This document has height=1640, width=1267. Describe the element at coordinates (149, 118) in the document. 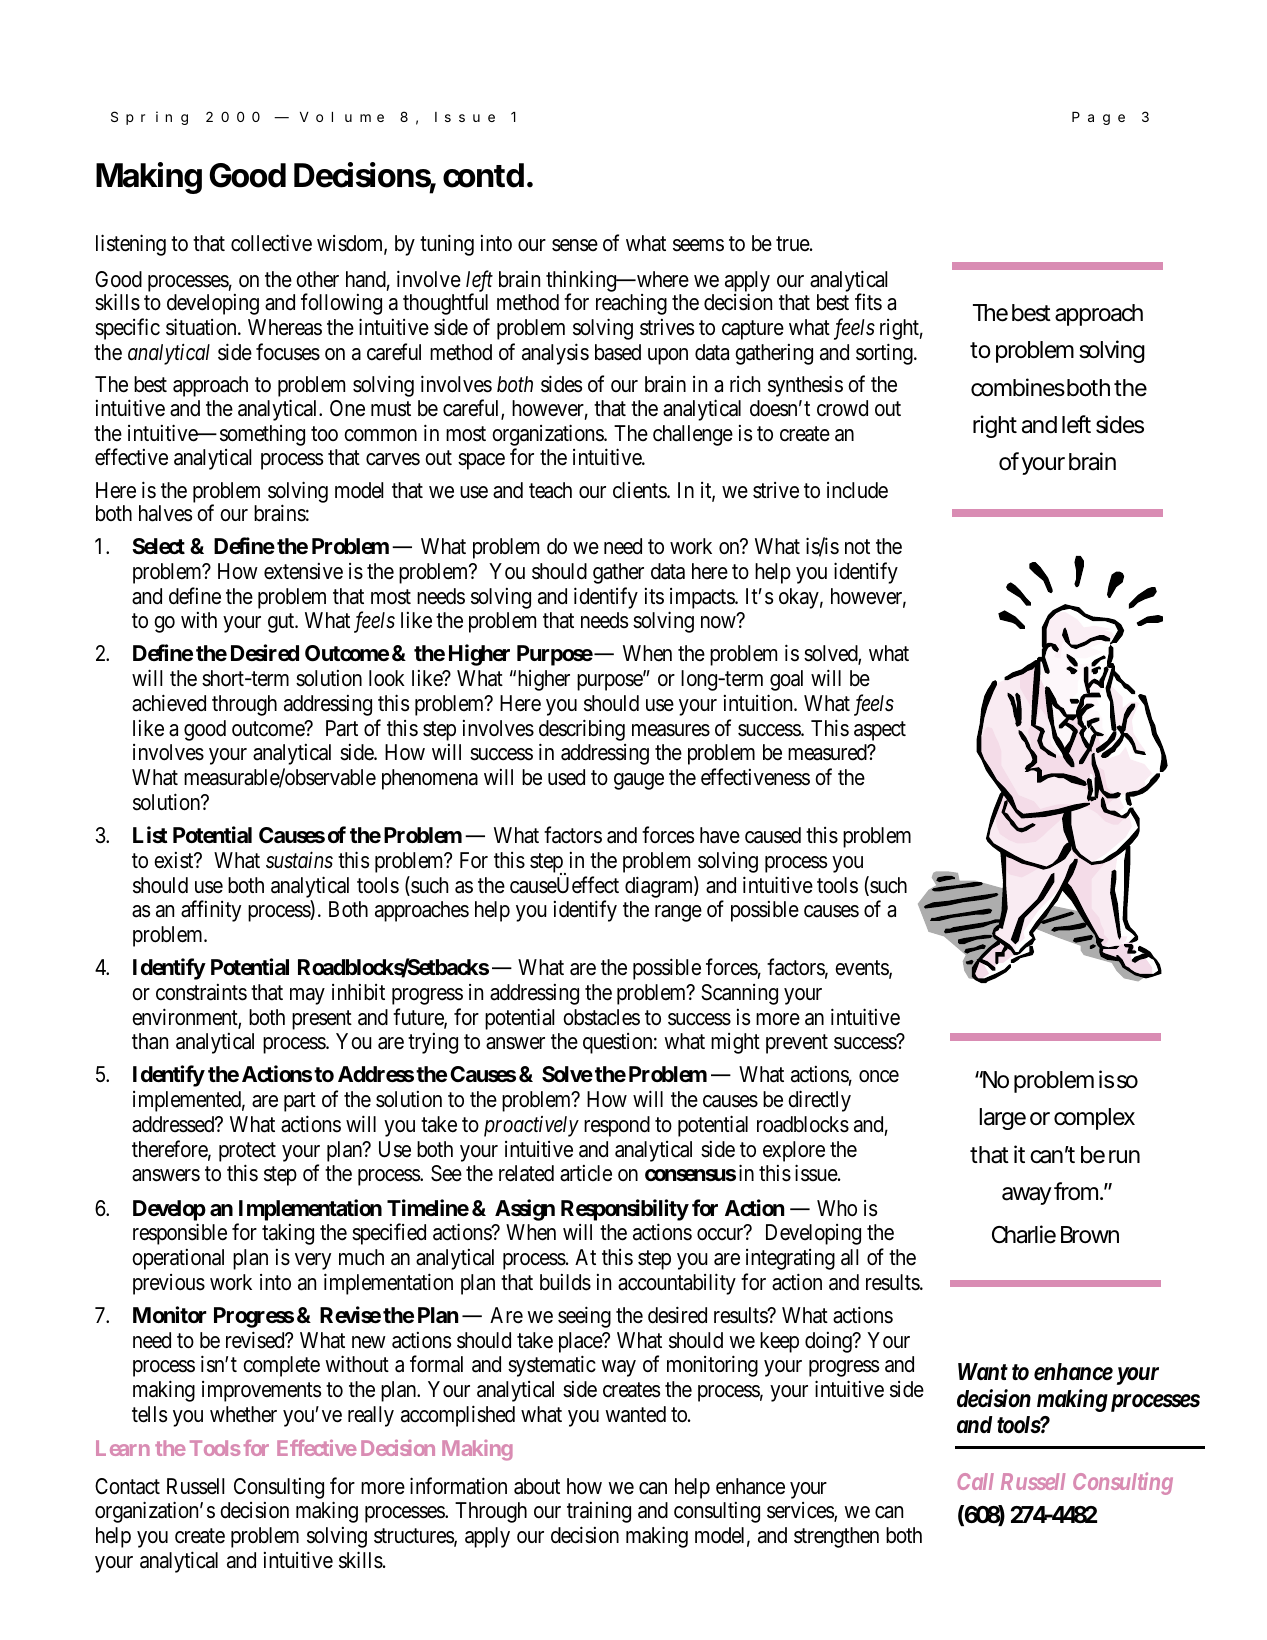

I see `Spring` at that location.
